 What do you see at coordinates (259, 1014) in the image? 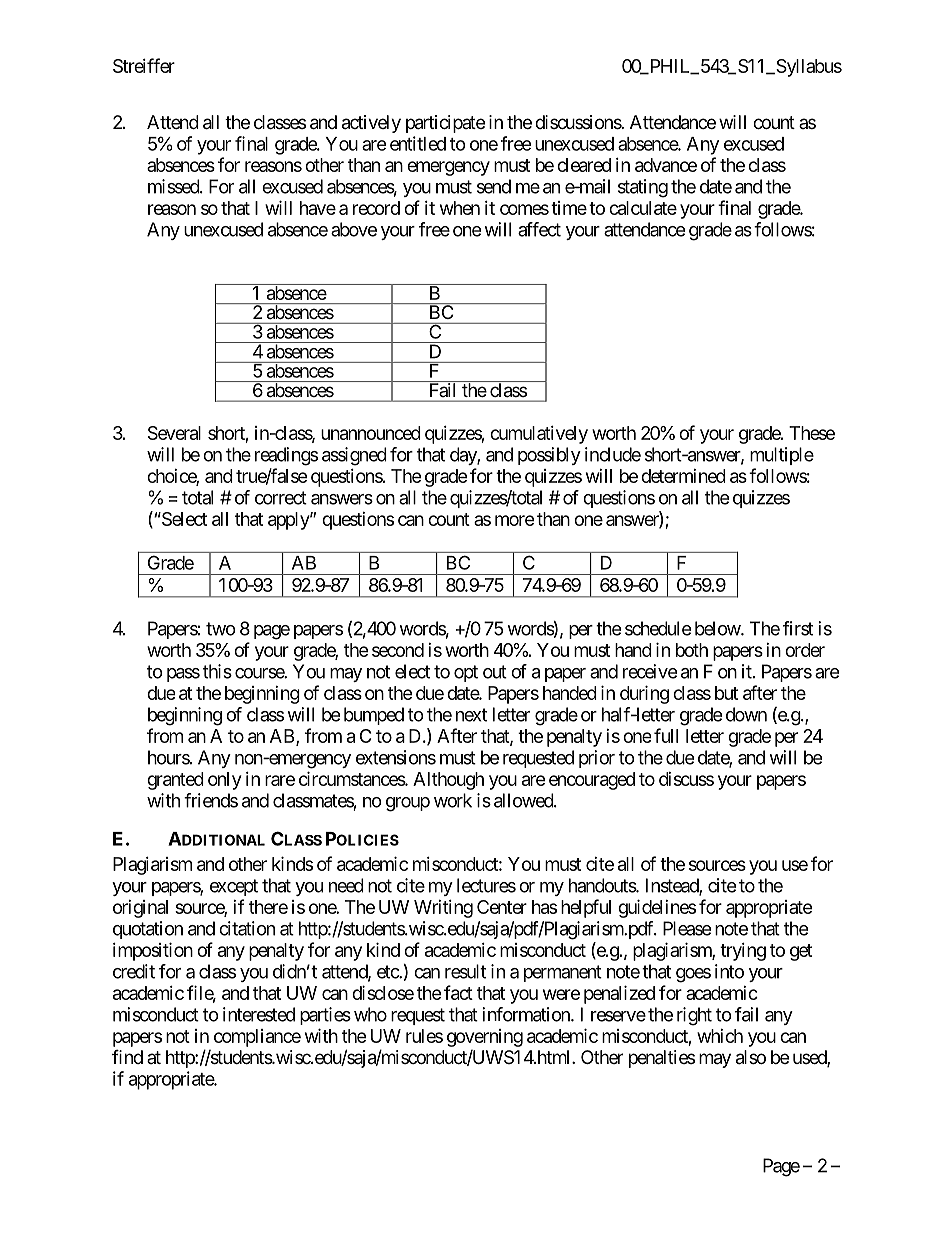
I see `interested` at bounding box center [259, 1014].
